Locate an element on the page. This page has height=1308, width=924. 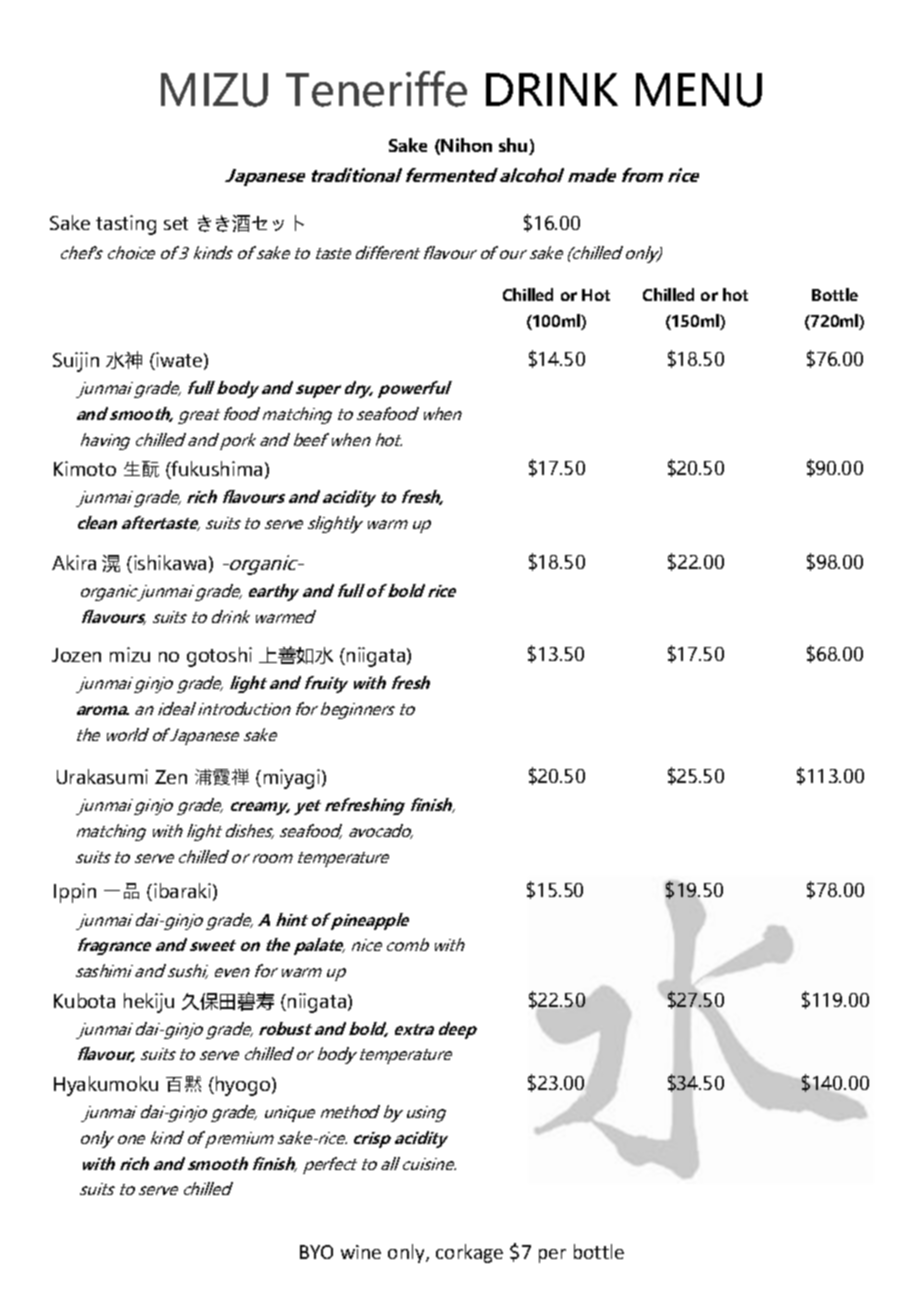
fukushima is located at coordinates (216, 470).
